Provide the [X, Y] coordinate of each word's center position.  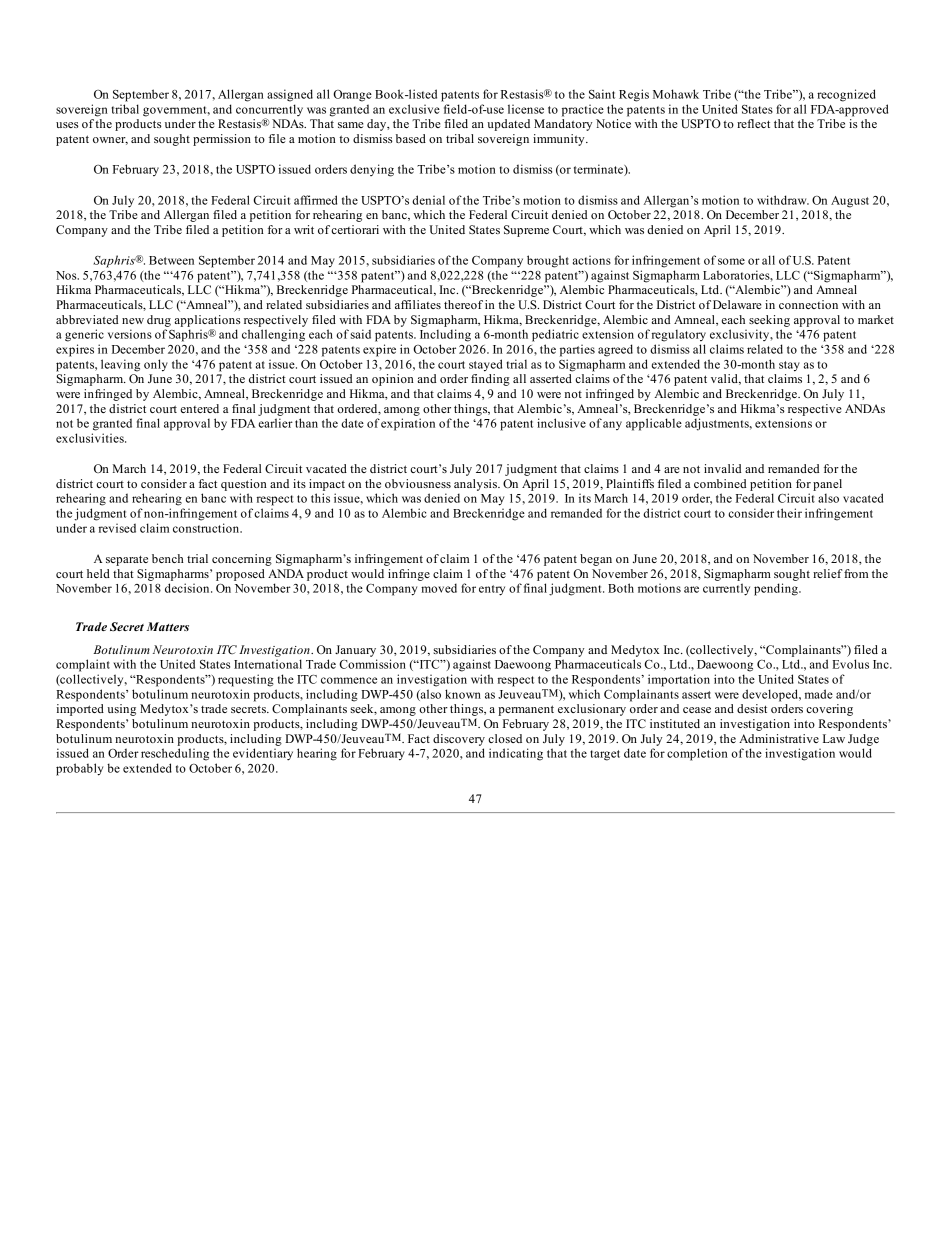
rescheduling [175, 754]
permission [222, 140]
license [526, 109]
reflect [753, 123]
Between [171, 260]
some [731, 261]
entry [492, 590]
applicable [654, 424]
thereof [463, 304]
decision [188, 588]
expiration [408, 424]
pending [777, 589]
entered [199, 408]
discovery [459, 740]
